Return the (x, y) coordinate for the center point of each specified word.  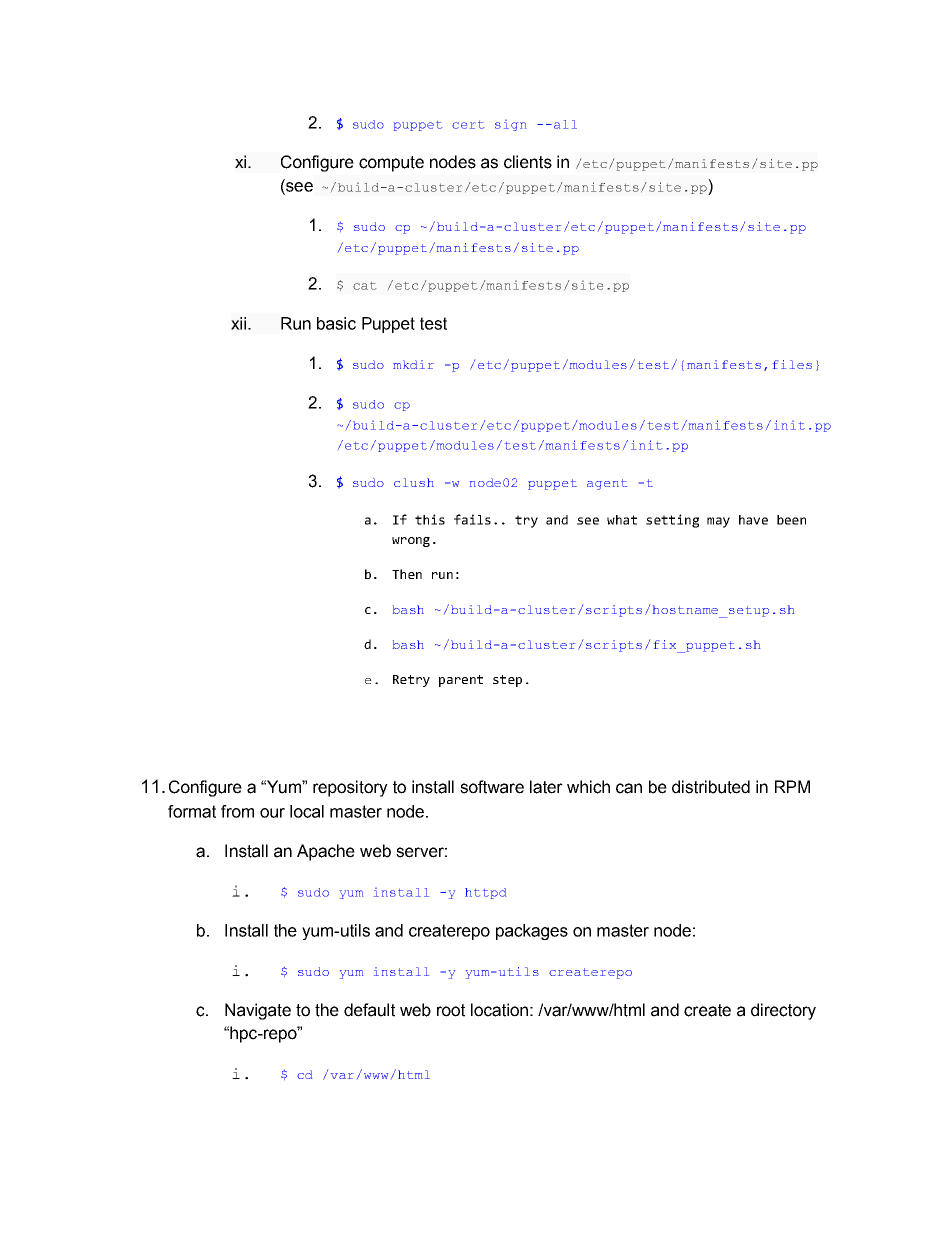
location (499, 1010)
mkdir (413, 364)
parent (461, 681)
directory (783, 1011)
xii (240, 323)
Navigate (258, 1011)
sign (510, 125)
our (272, 813)
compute (391, 164)
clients (528, 162)
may (718, 522)
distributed (711, 787)
